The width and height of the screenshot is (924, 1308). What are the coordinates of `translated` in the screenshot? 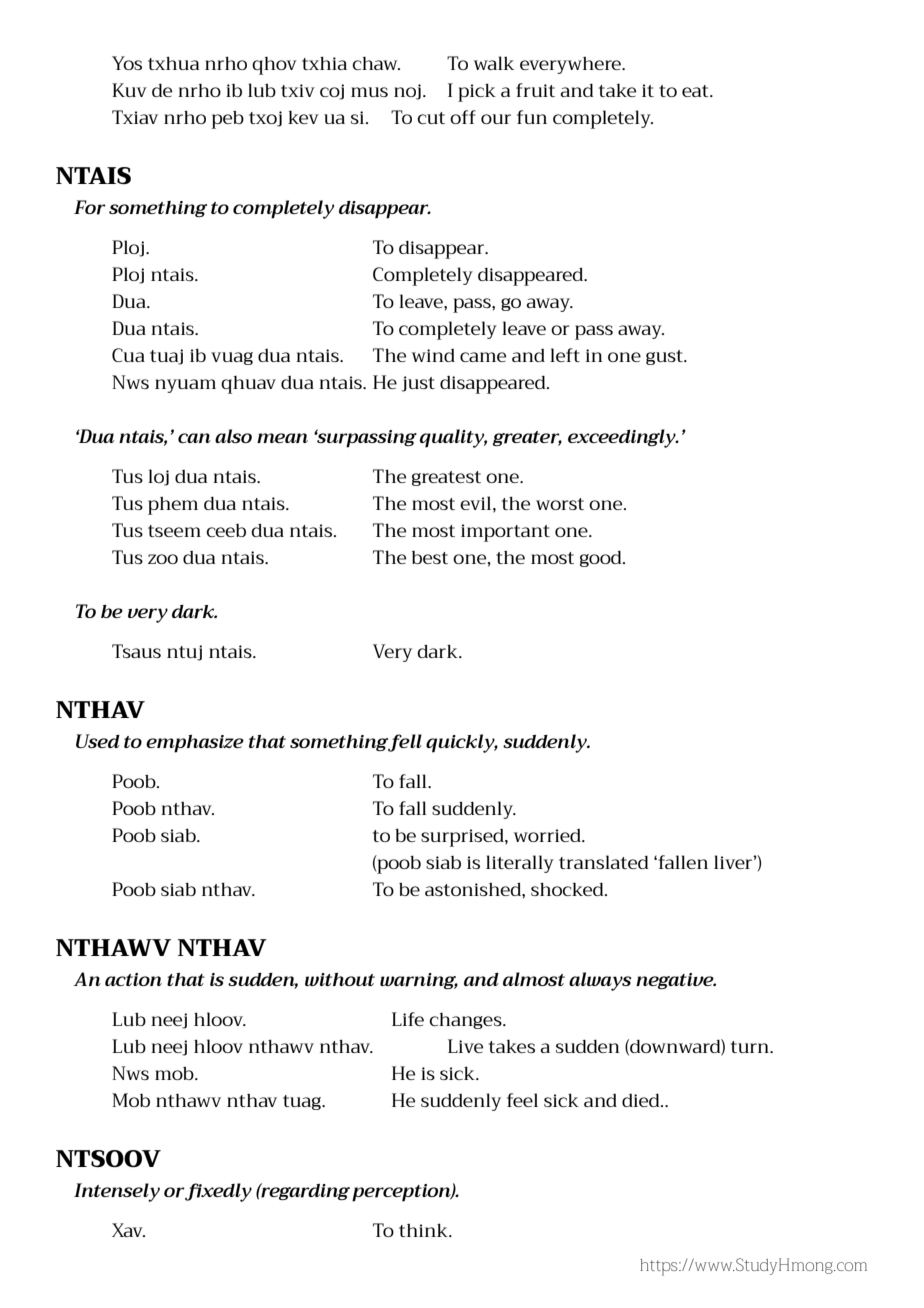 It's located at (603, 862).
